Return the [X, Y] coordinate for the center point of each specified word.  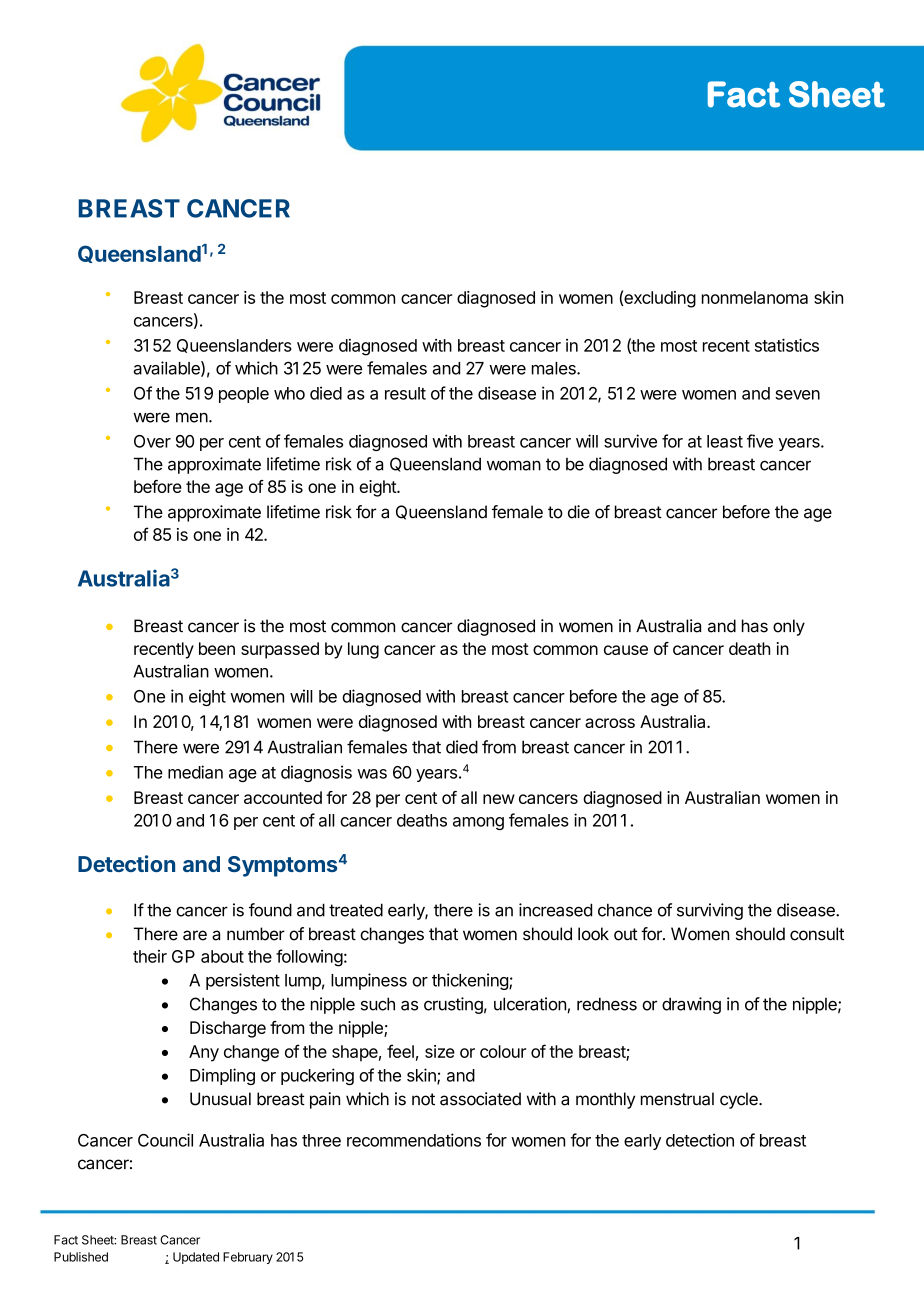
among [478, 823]
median [195, 772]
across [610, 723]
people [244, 395]
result [405, 393]
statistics [787, 345]
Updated [196, 1258]
